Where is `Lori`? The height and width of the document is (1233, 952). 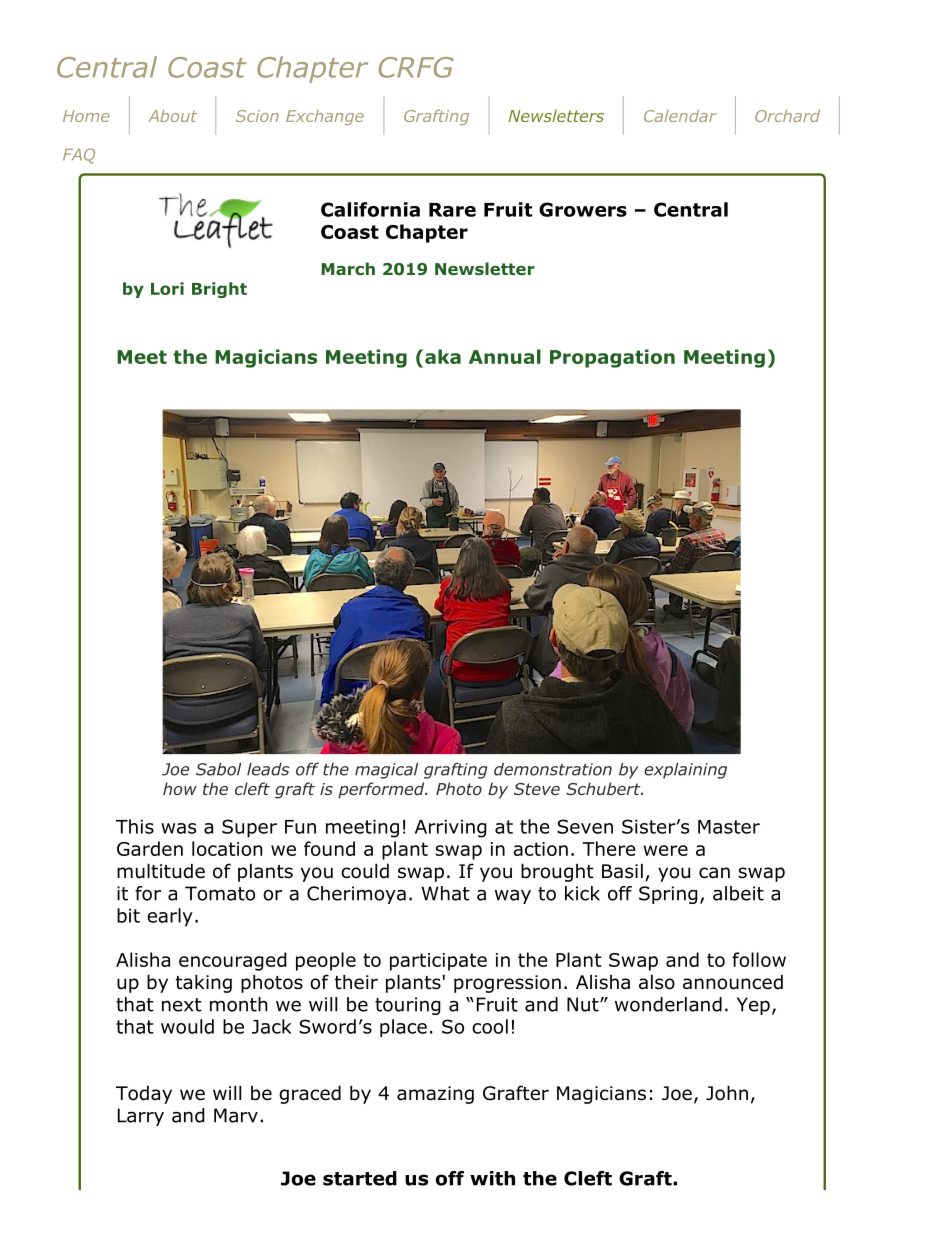 Lori is located at coordinates (167, 288).
